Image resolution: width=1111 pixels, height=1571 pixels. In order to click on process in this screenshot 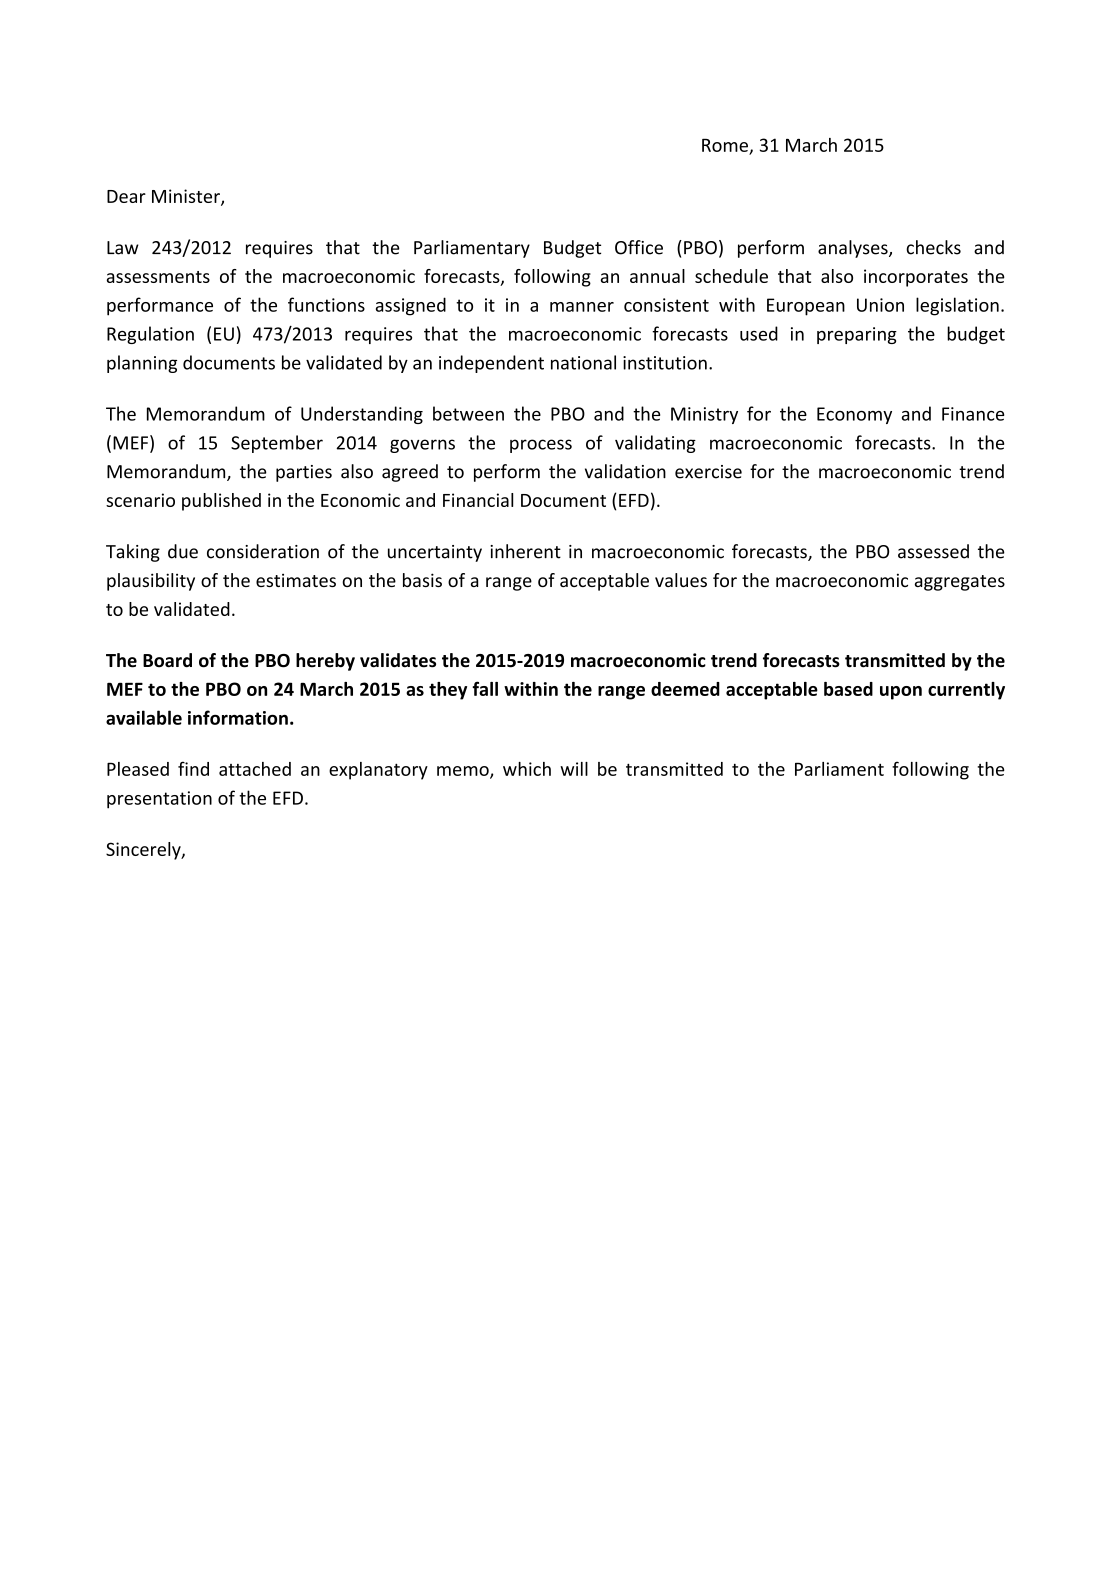, I will do `click(541, 446)`.
